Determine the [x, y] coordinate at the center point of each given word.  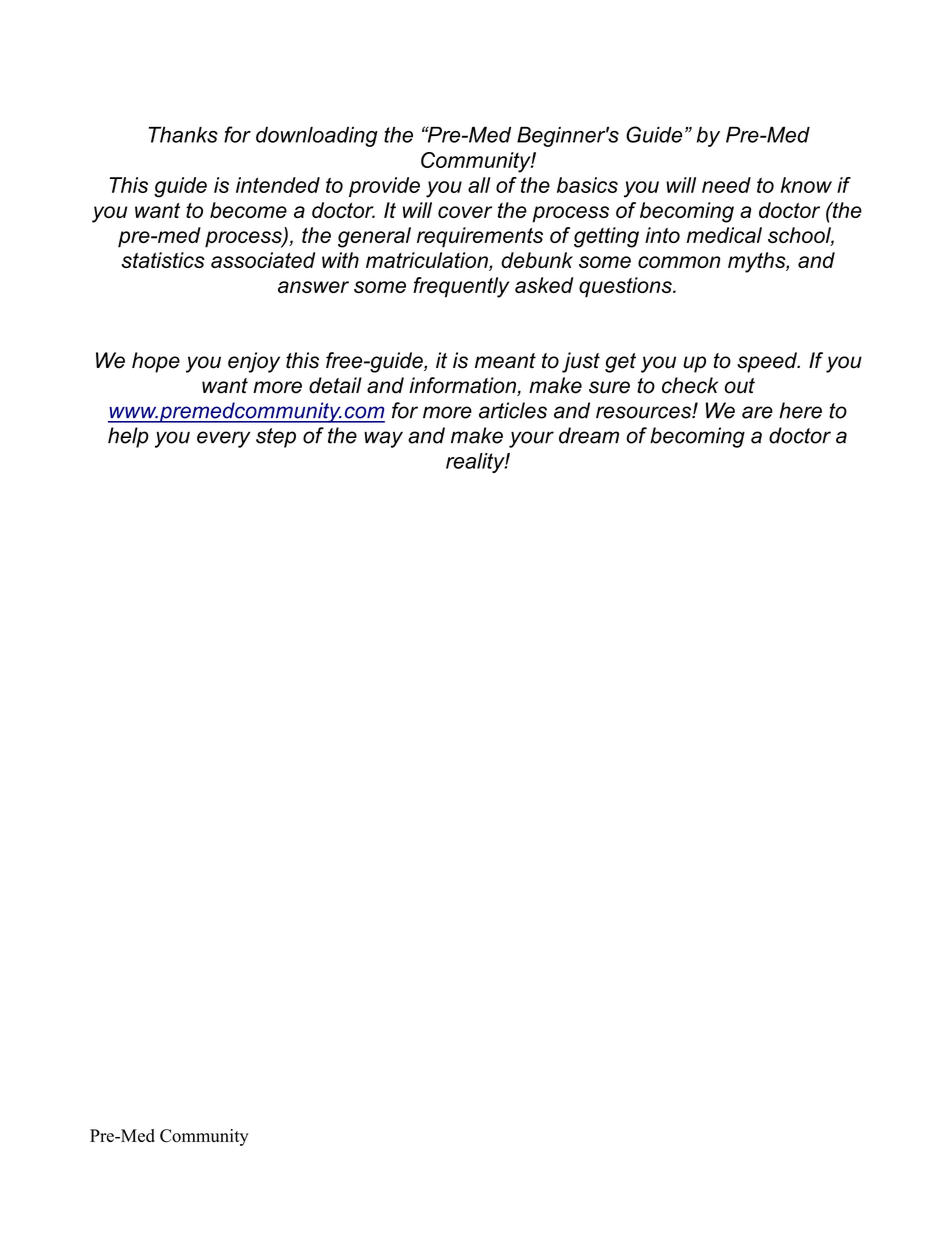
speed [768, 362]
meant [505, 361]
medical [724, 235]
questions [626, 287]
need [726, 185]
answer [313, 287]
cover [465, 212]
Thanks [183, 135]
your [531, 439]
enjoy [254, 362]
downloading [317, 137]
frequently [461, 287]
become [248, 210]
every [224, 439]
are [757, 412]
